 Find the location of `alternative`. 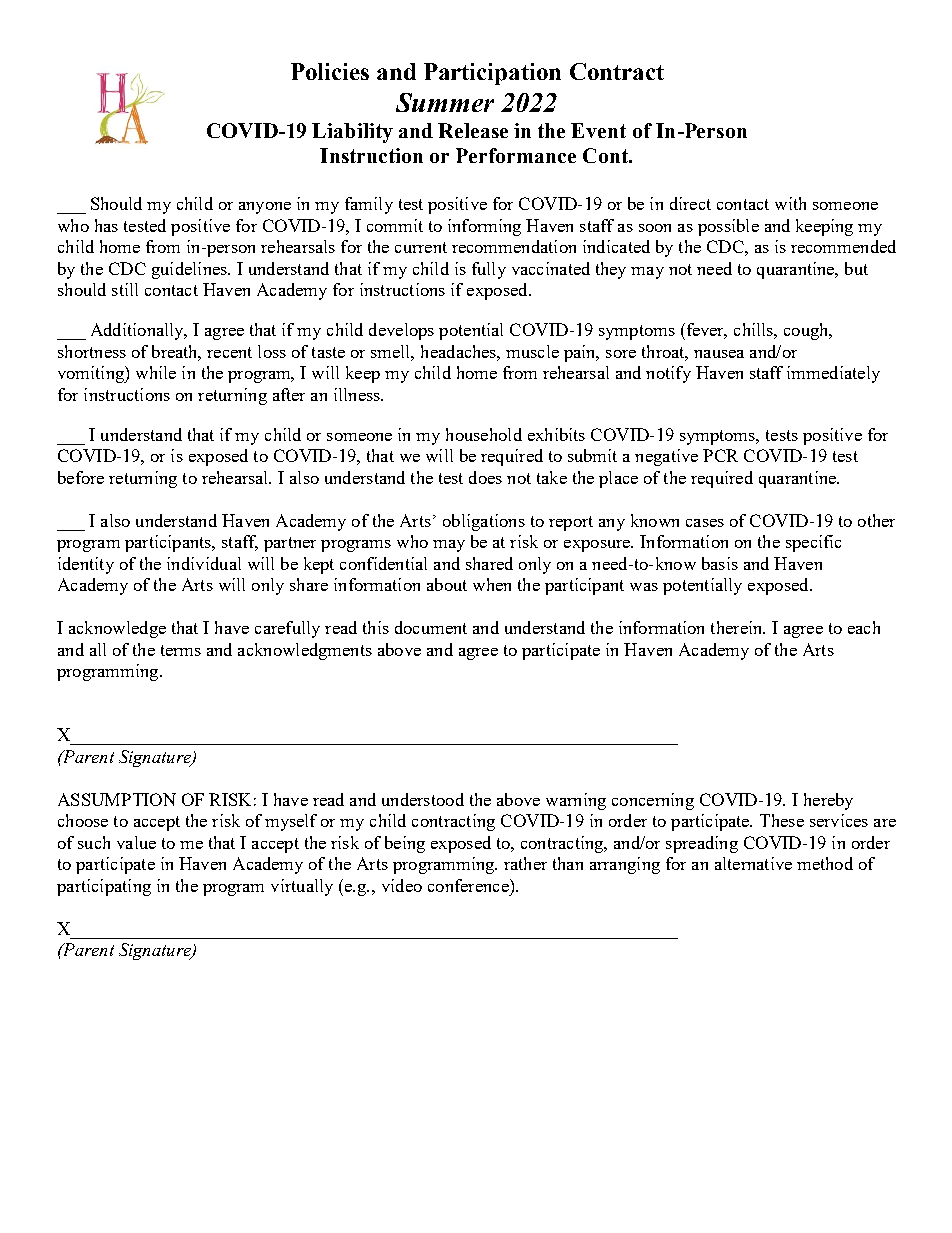

alternative is located at coordinates (753, 863).
